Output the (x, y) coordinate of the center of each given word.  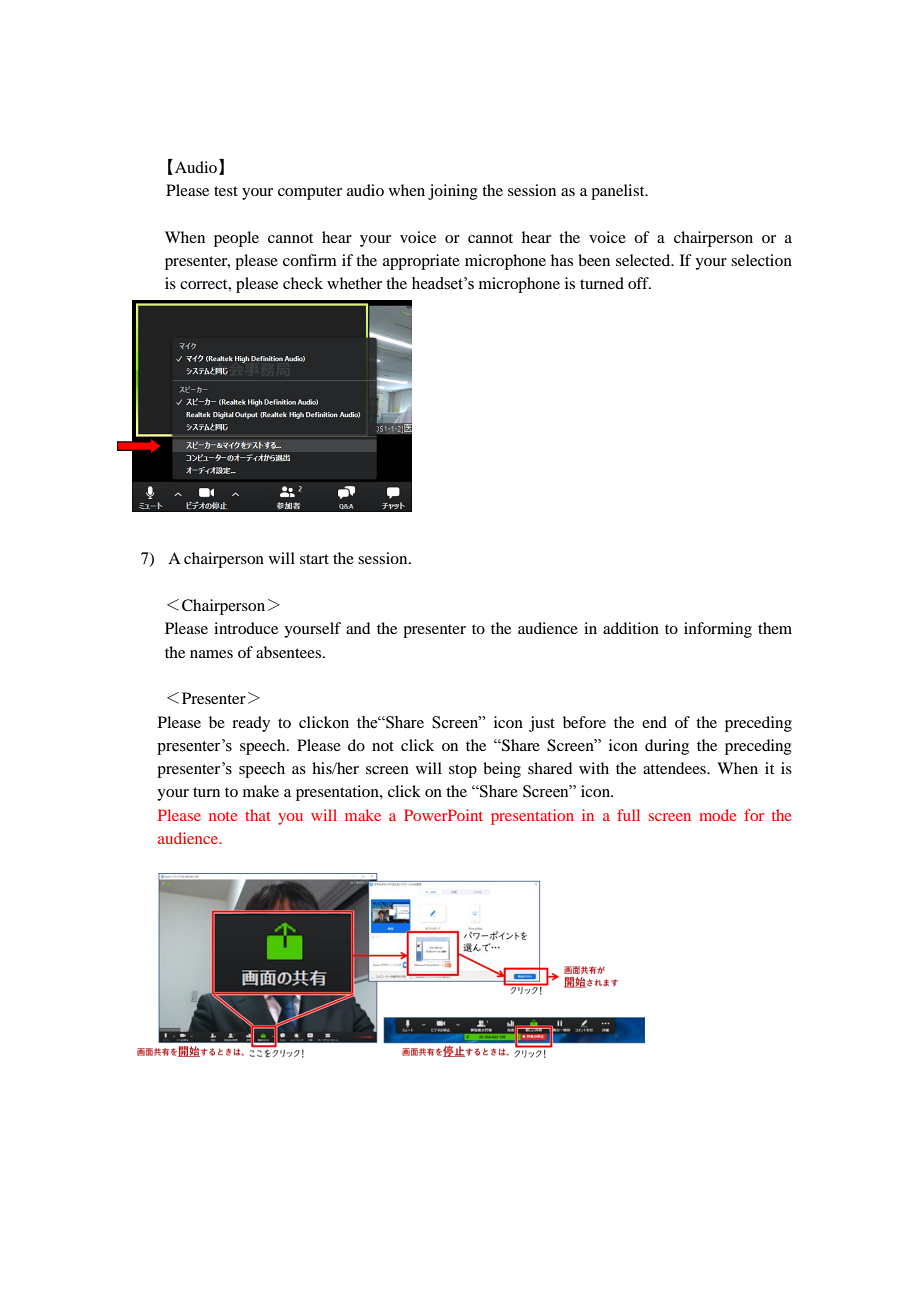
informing (718, 630)
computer (310, 193)
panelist (619, 192)
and (358, 628)
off (639, 283)
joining (453, 192)
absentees (290, 652)
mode (717, 815)
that (258, 815)
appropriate (421, 262)
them (775, 628)
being (502, 770)
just (542, 724)
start (314, 559)
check (303, 283)
